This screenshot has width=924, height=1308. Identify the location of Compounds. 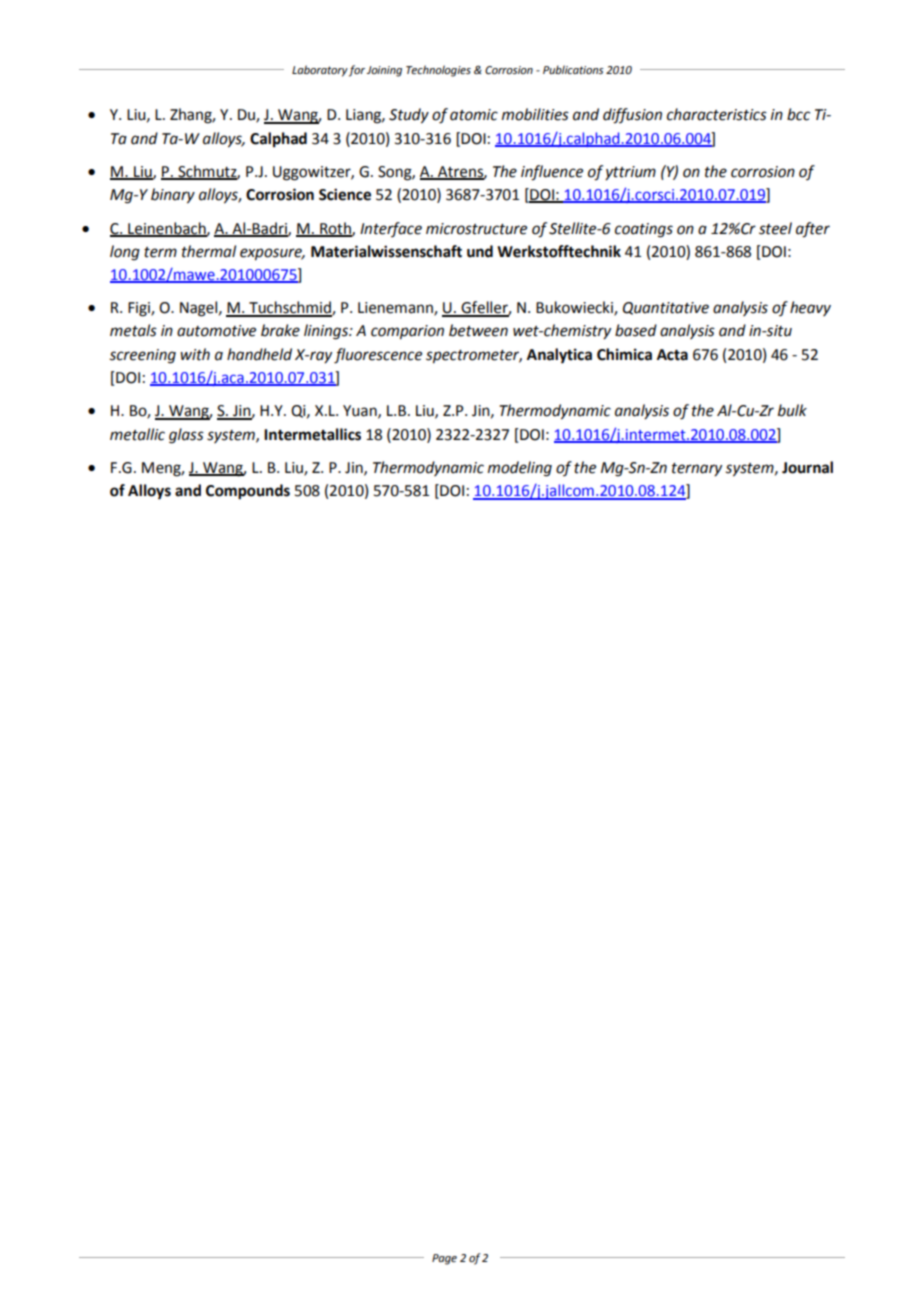
(248, 492).
